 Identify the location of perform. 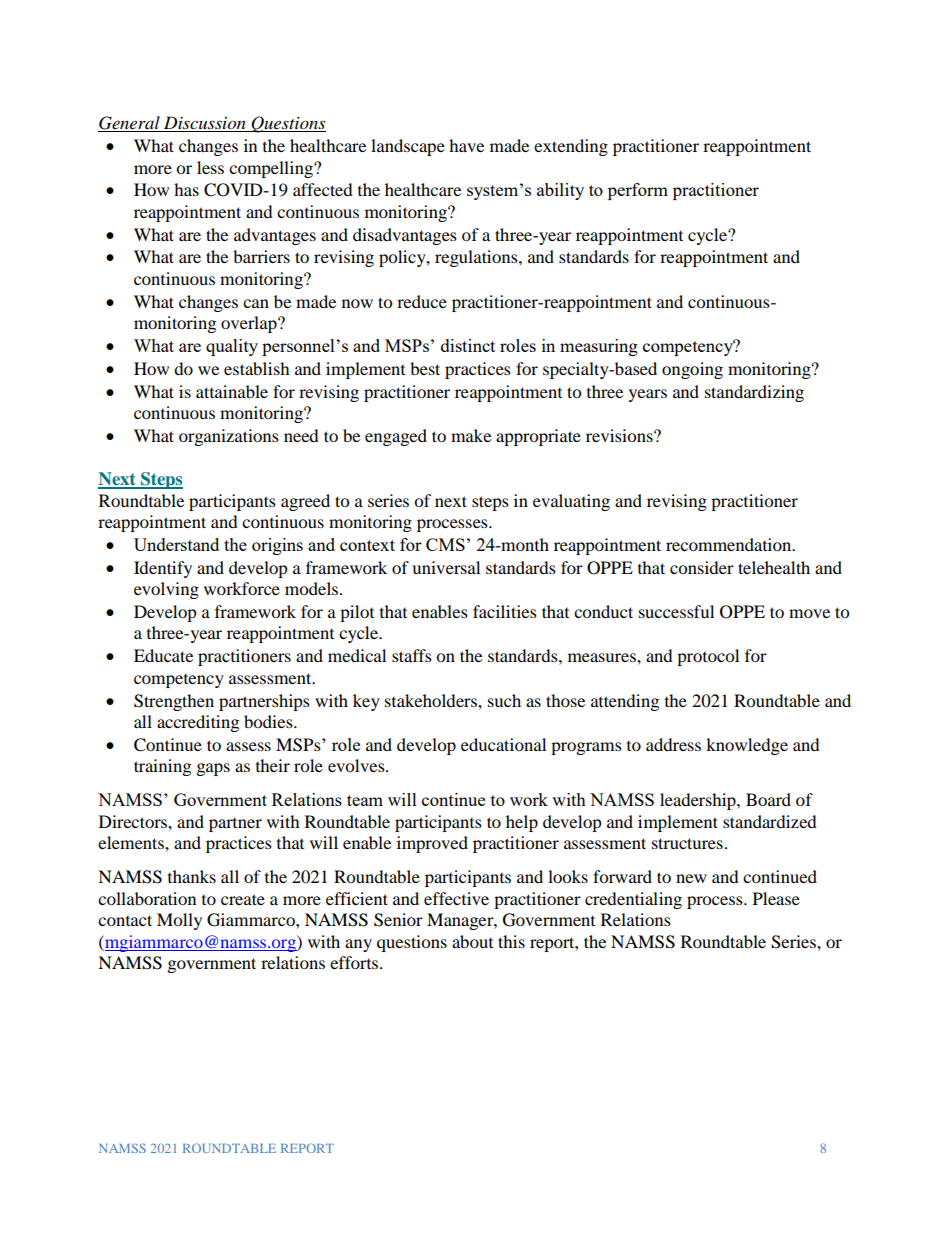
(638, 191).
